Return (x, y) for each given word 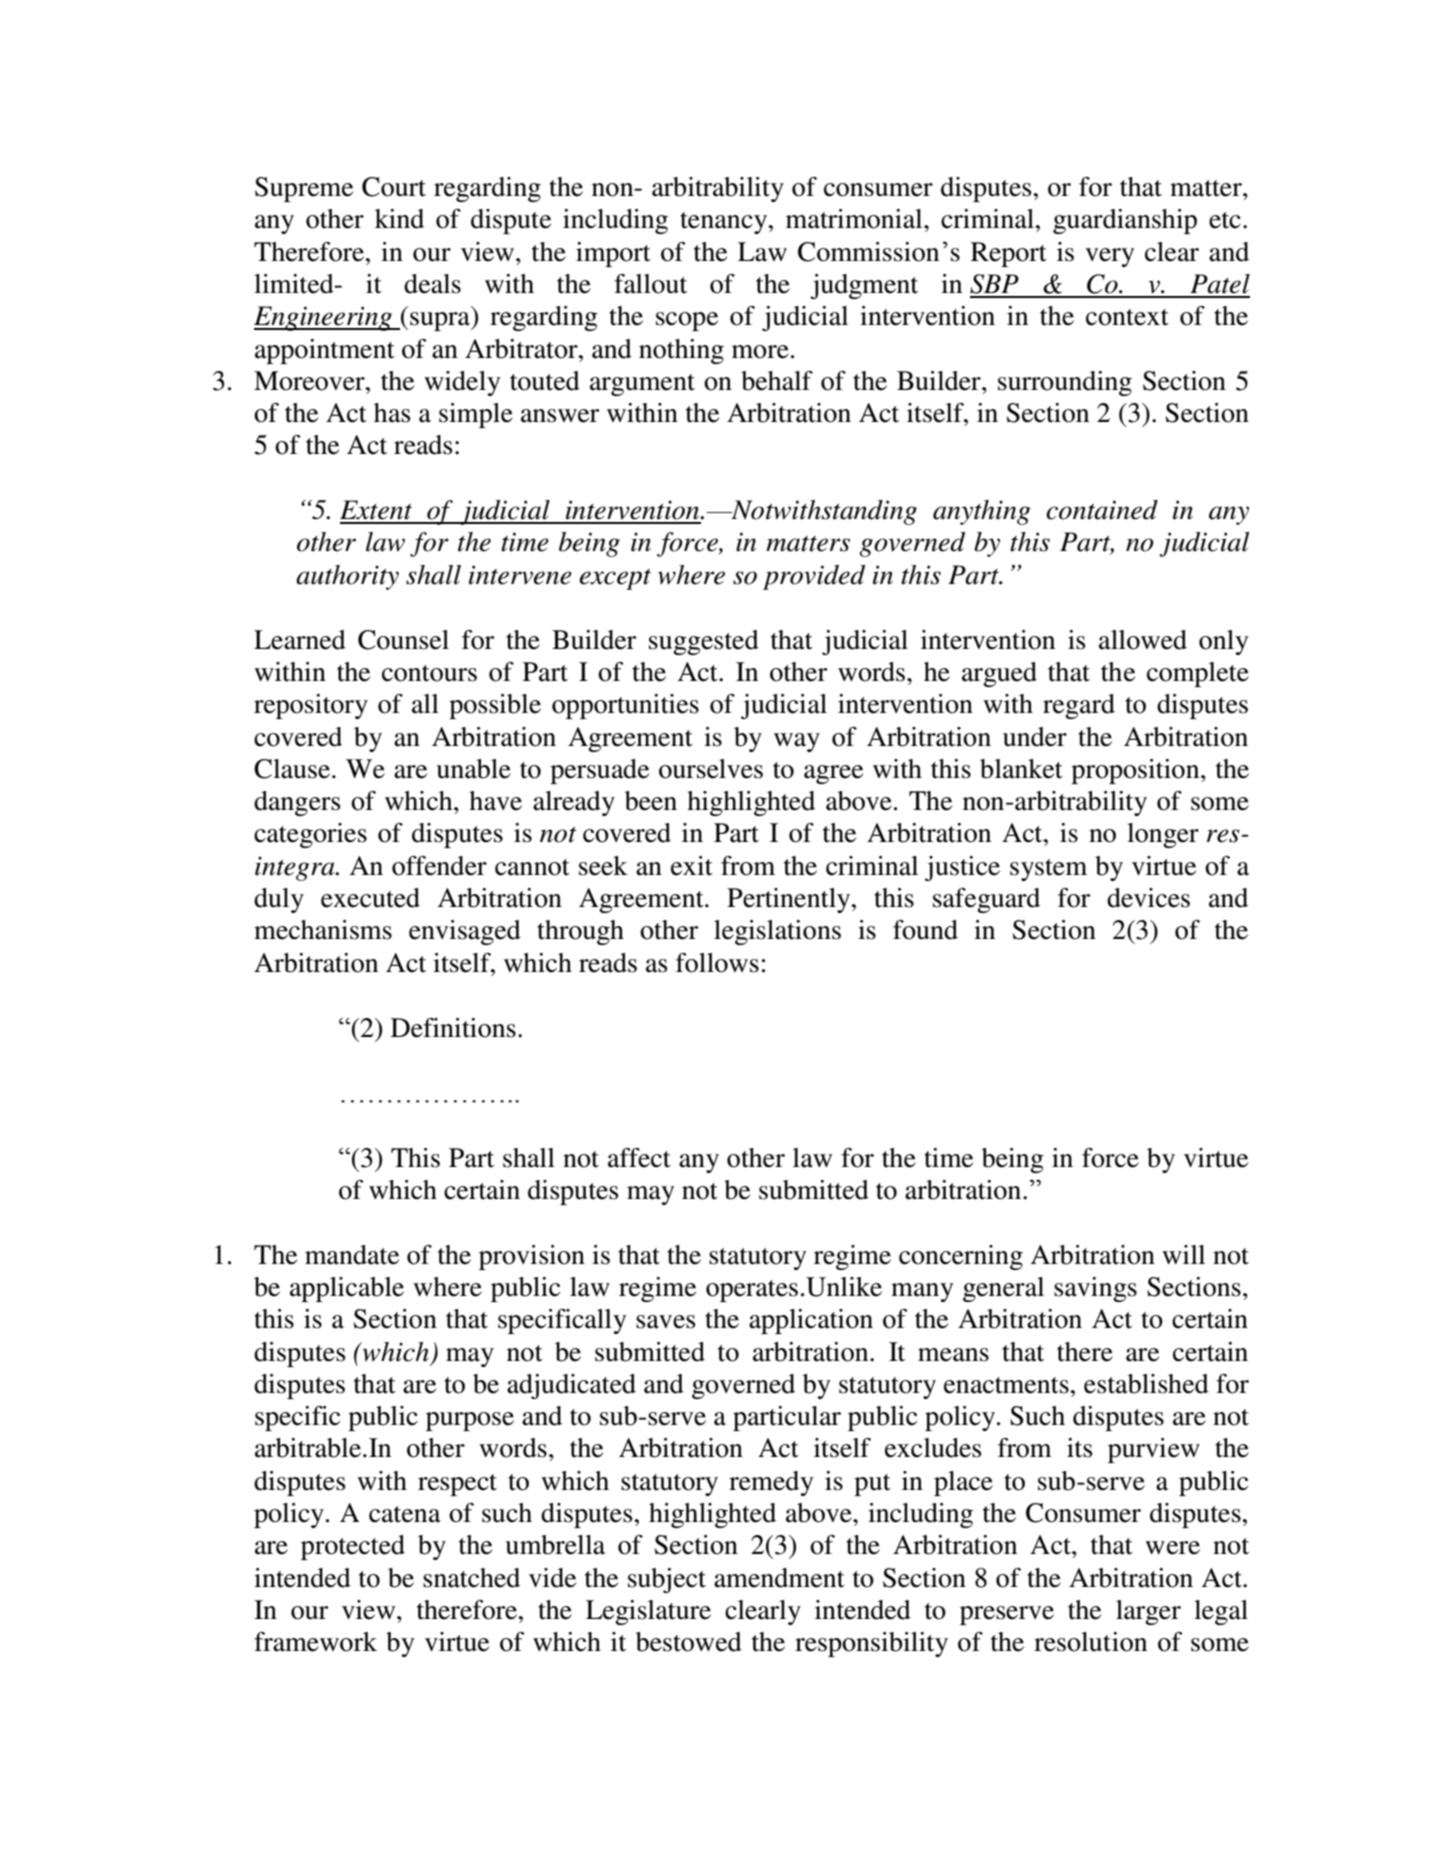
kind (399, 219)
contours (429, 673)
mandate (352, 1255)
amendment (779, 1578)
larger (1148, 1612)
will (1183, 1254)
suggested (704, 642)
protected (353, 1547)
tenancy (725, 223)
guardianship (1125, 221)
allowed (1143, 640)
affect (639, 1158)
